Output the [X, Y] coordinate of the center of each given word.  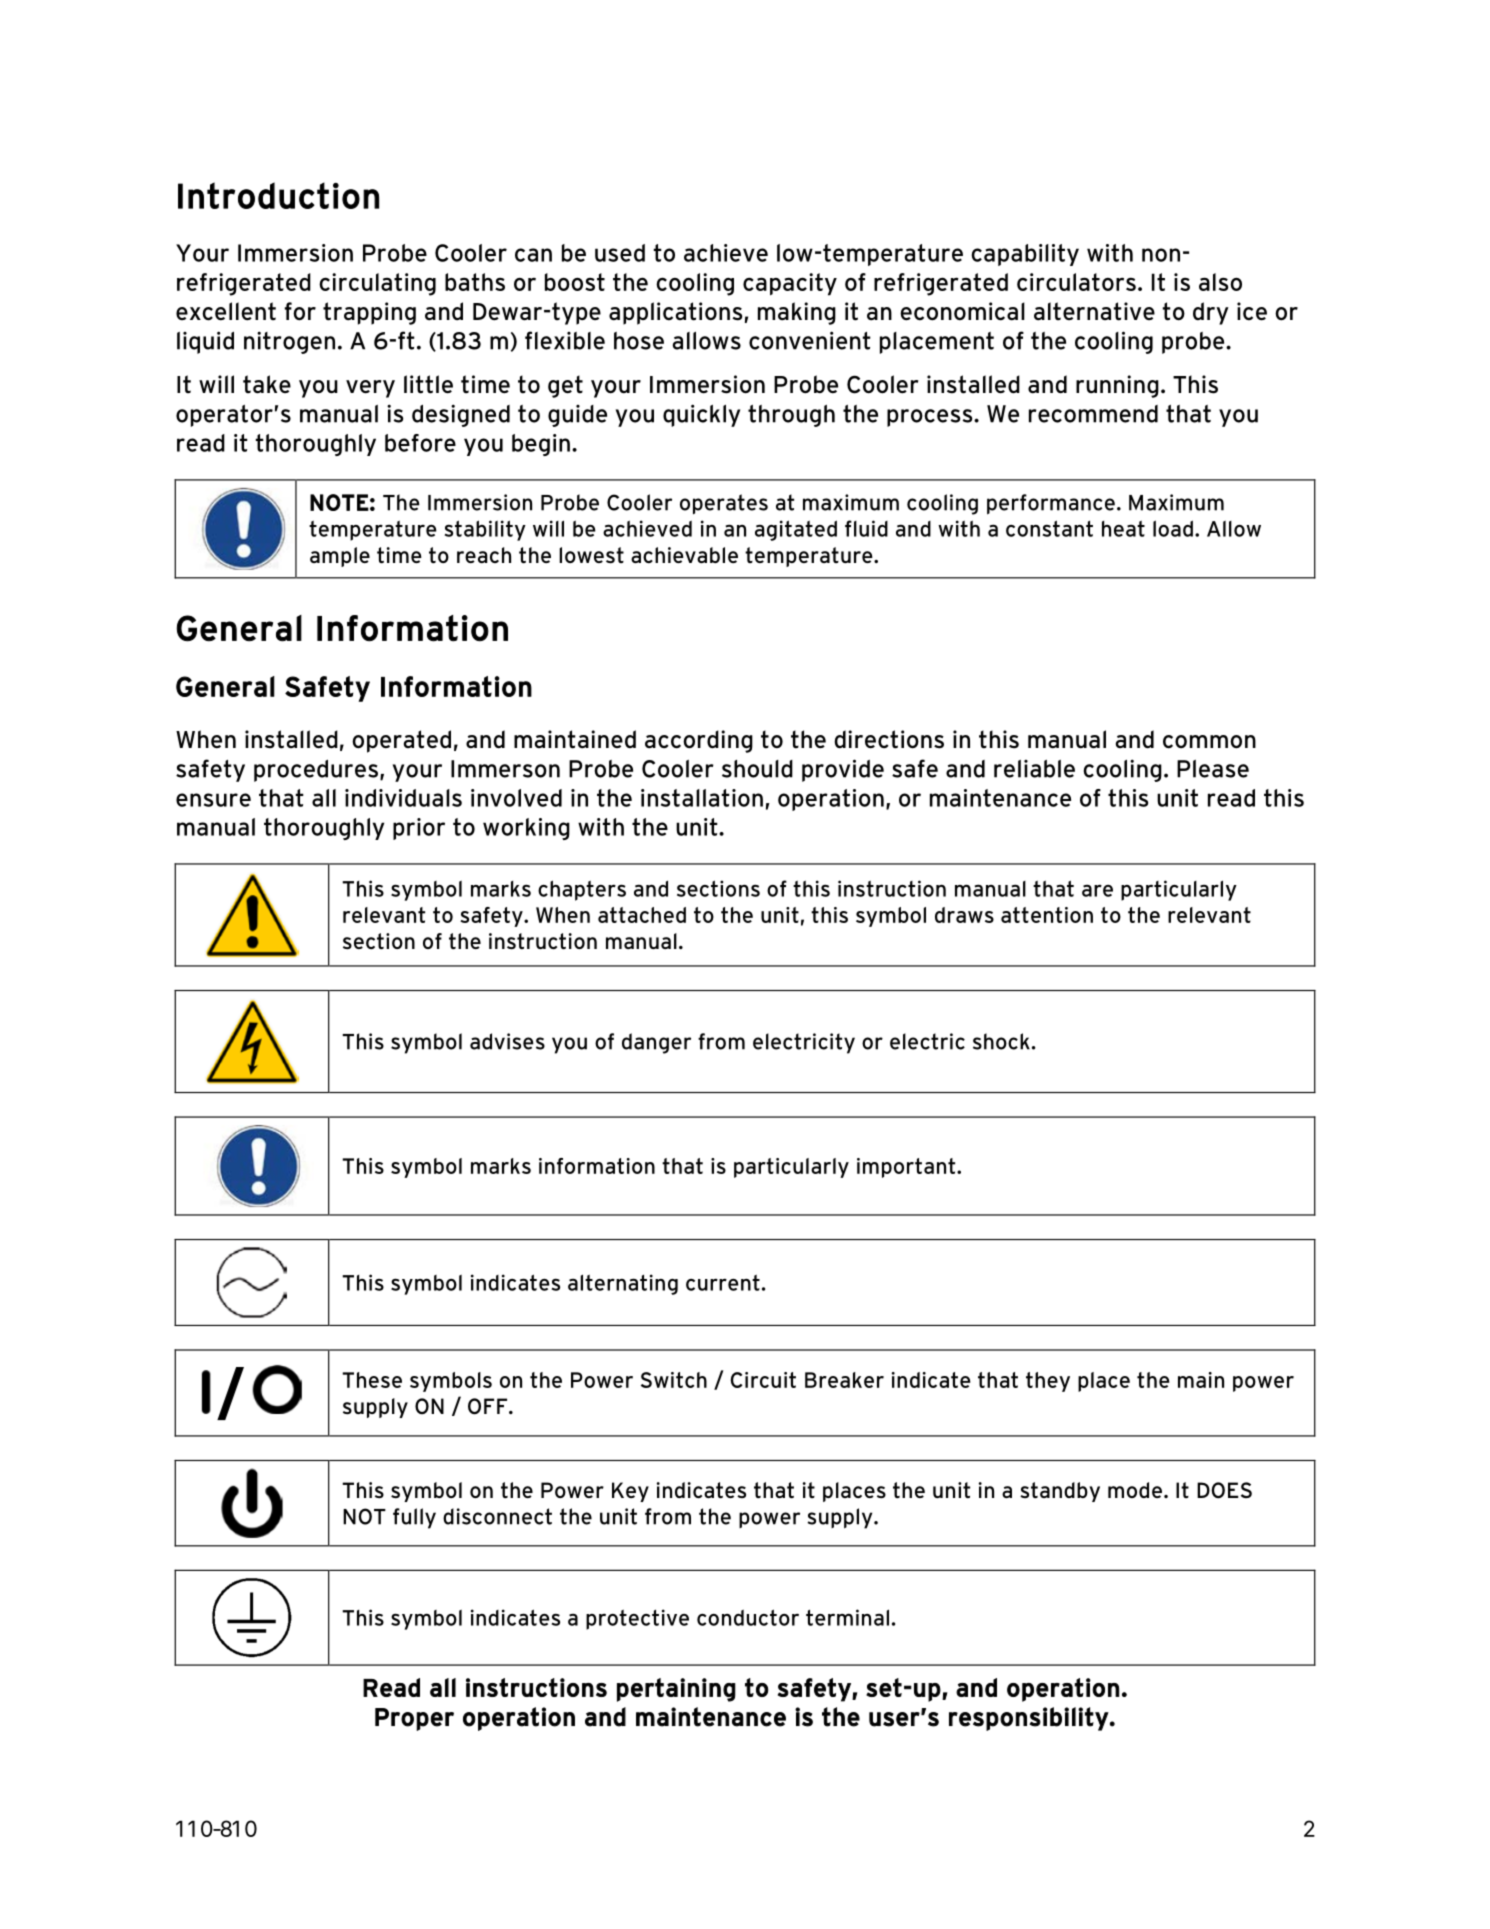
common [1209, 742]
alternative [1094, 311]
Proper [414, 1719]
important [907, 1168]
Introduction [278, 195]
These [372, 1380]
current [723, 1283]
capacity [790, 284]
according [699, 741]
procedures [316, 771]
